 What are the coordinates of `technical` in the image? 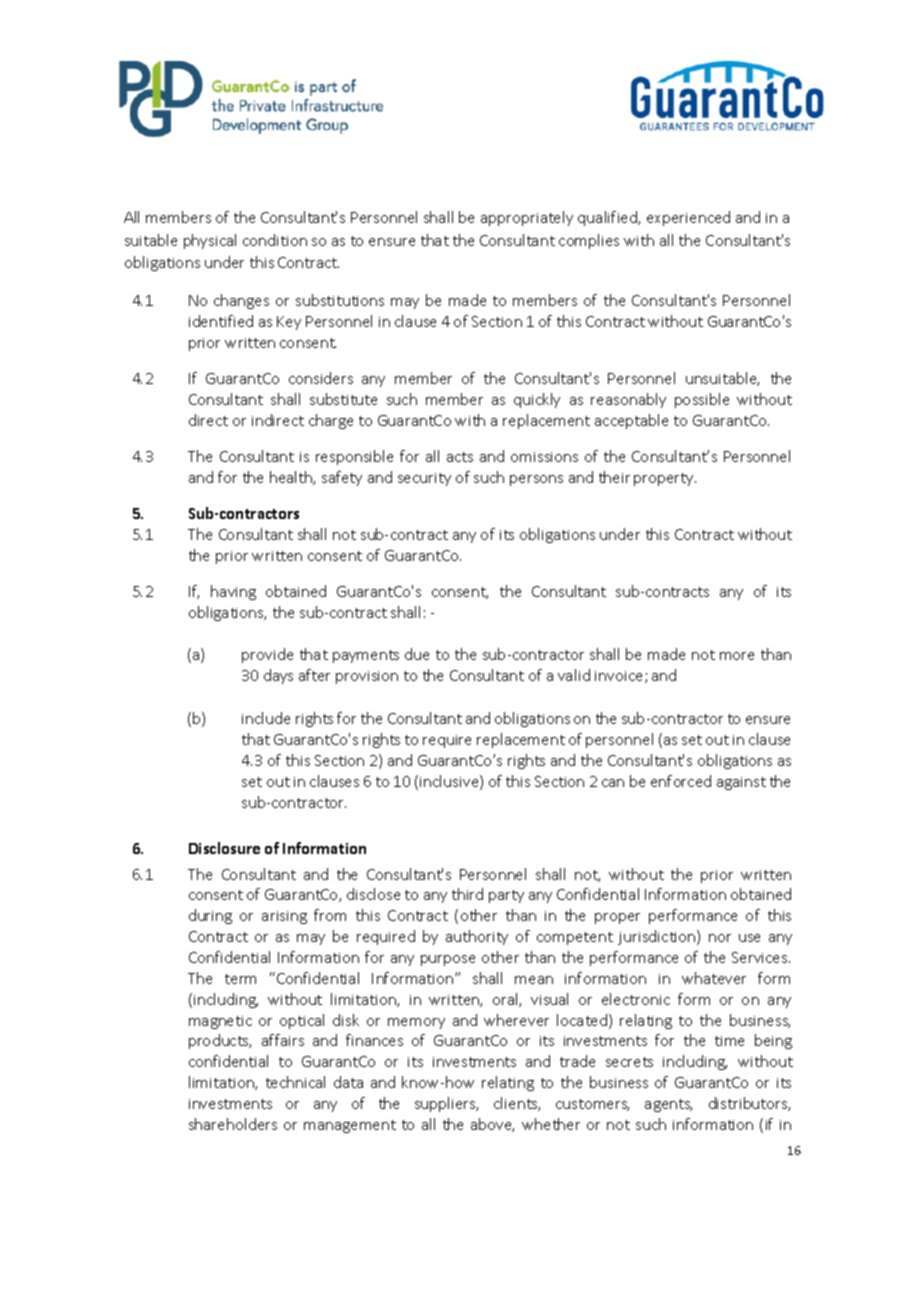 It's located at (295, 1082).
